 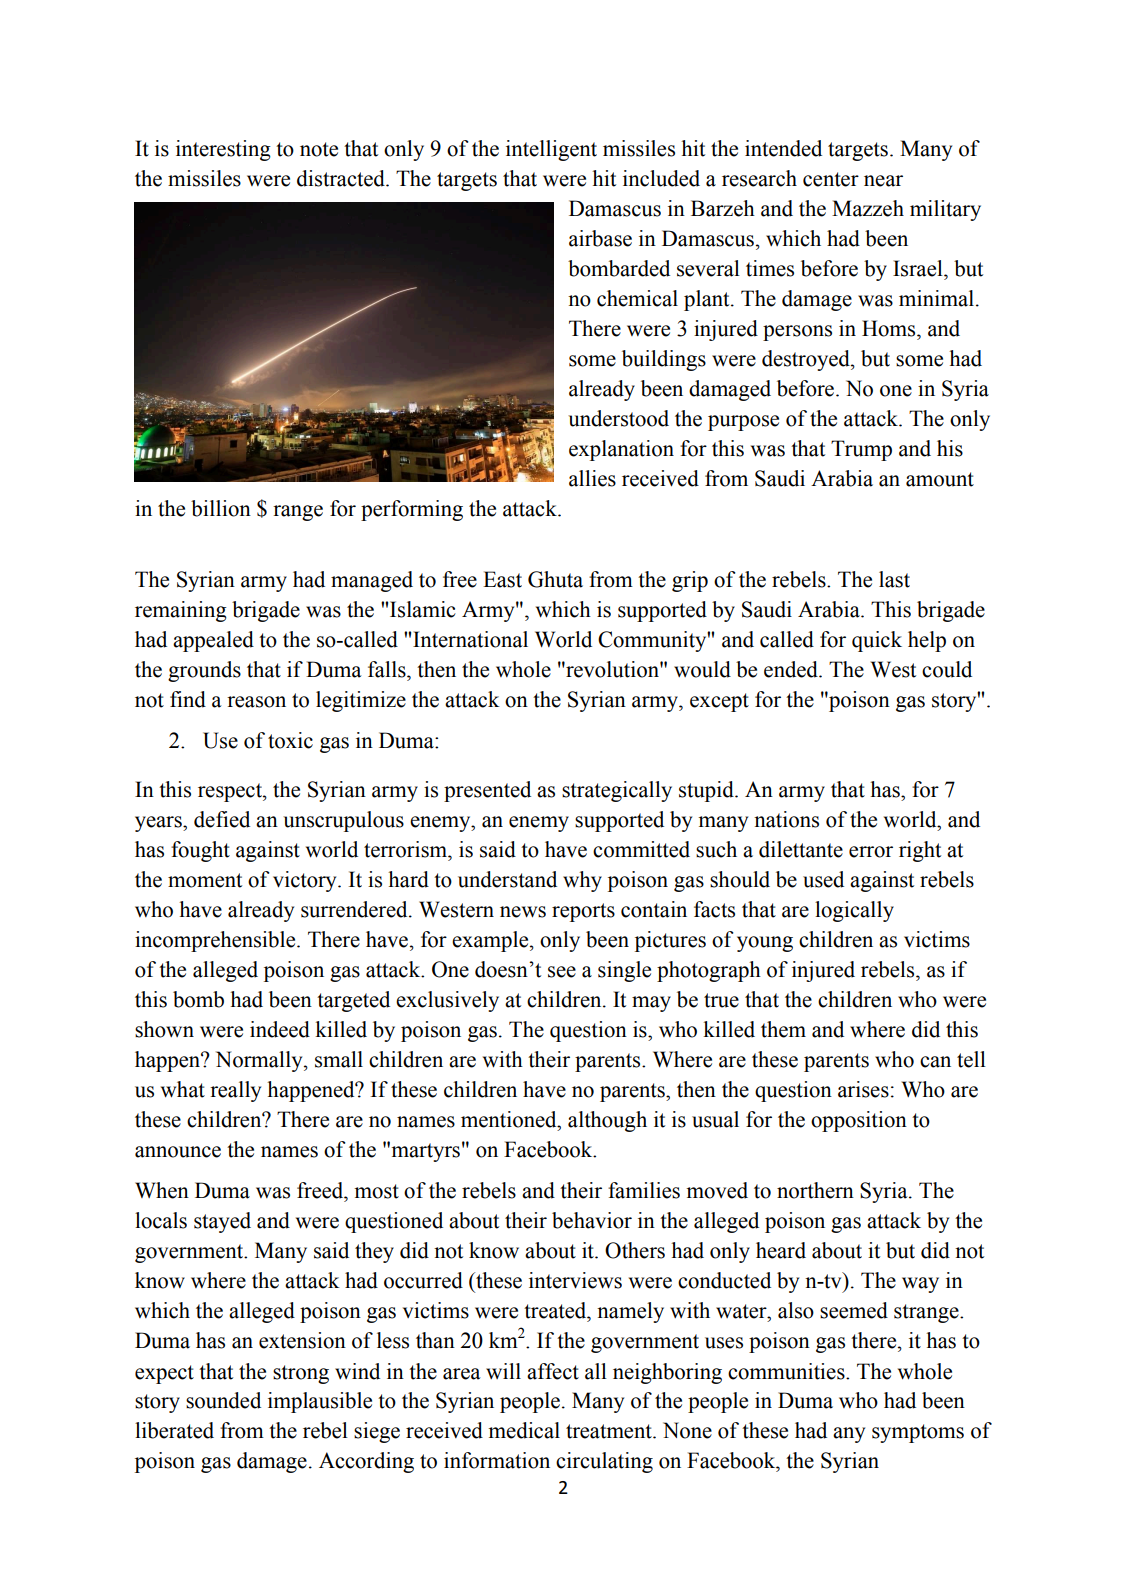 I want to click on opposition, so click(x=859, y=1121).
